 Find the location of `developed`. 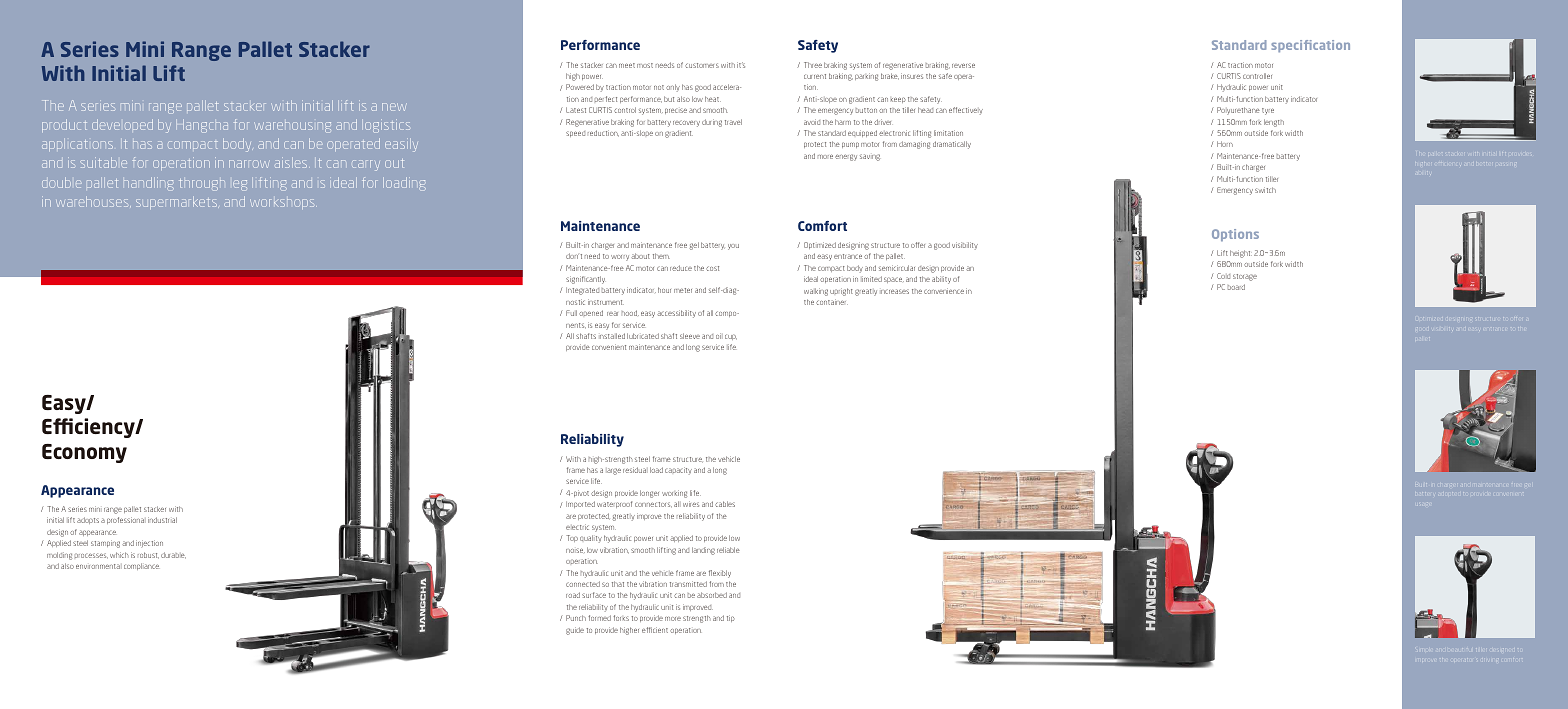

developed is located at coordinates (122, 124).
